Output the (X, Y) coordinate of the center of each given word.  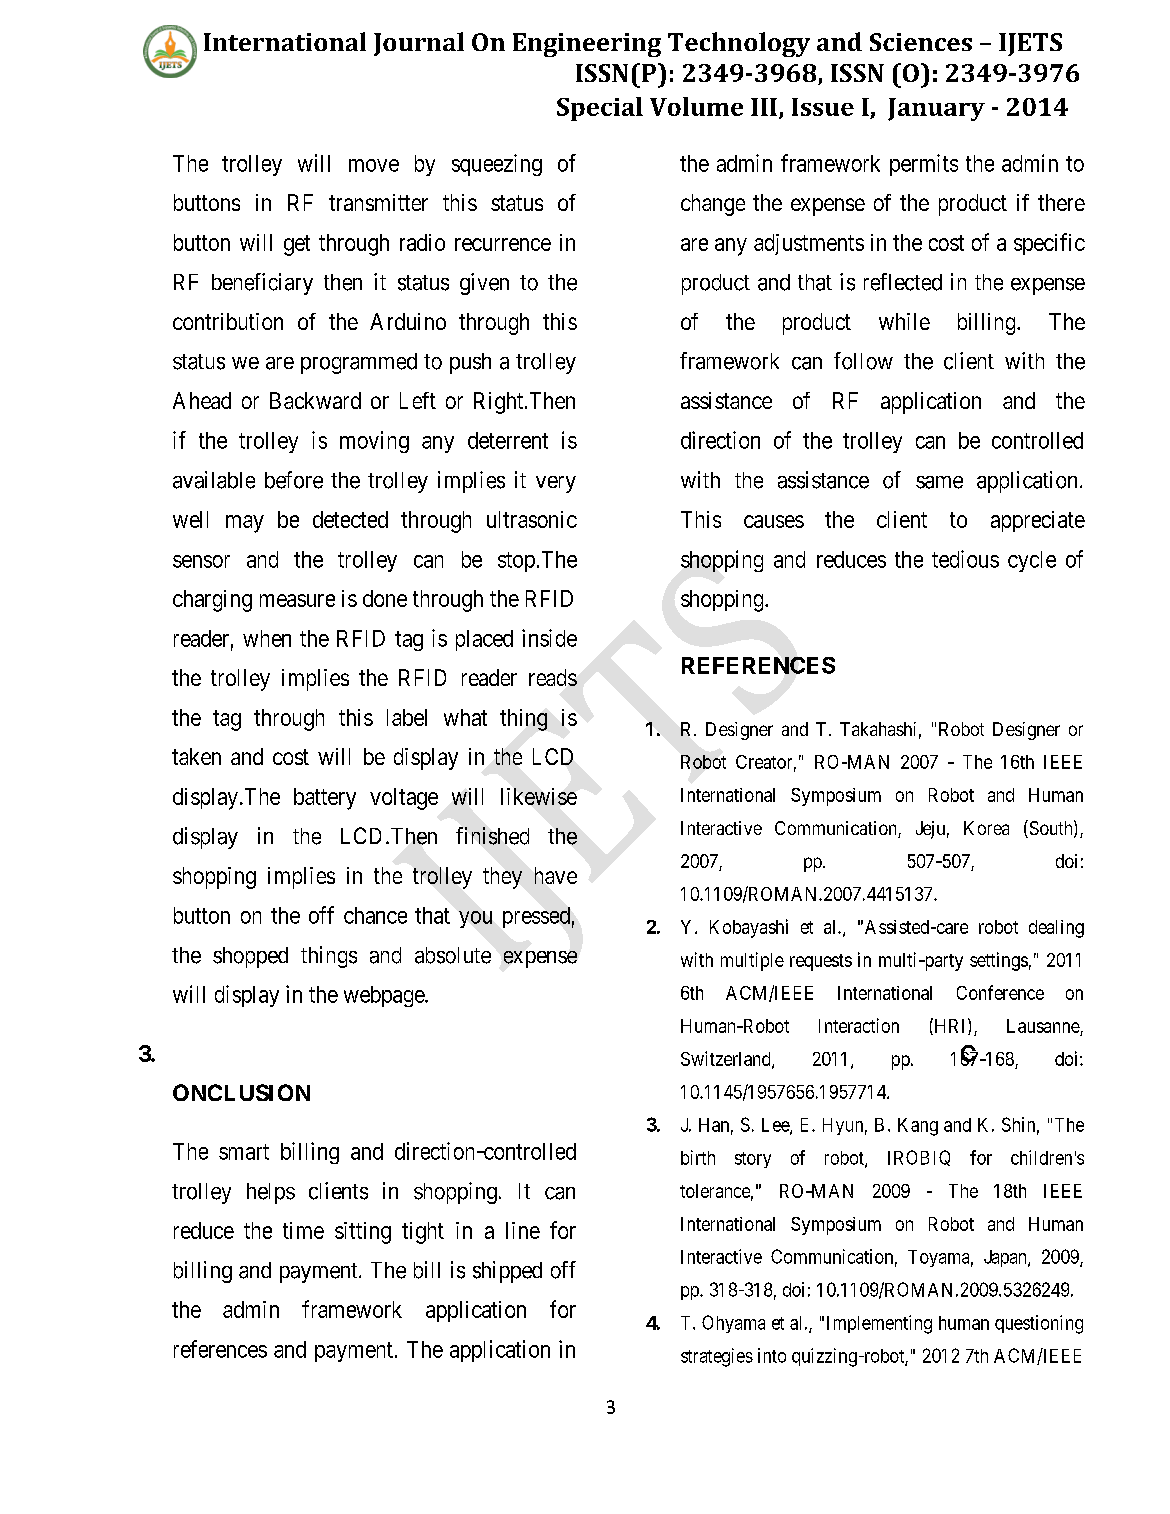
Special (600, 109)
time (303, 1230)
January (936, 109)
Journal (419, 44)
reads (553, 677)
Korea (986, 828)
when (267, 638)
